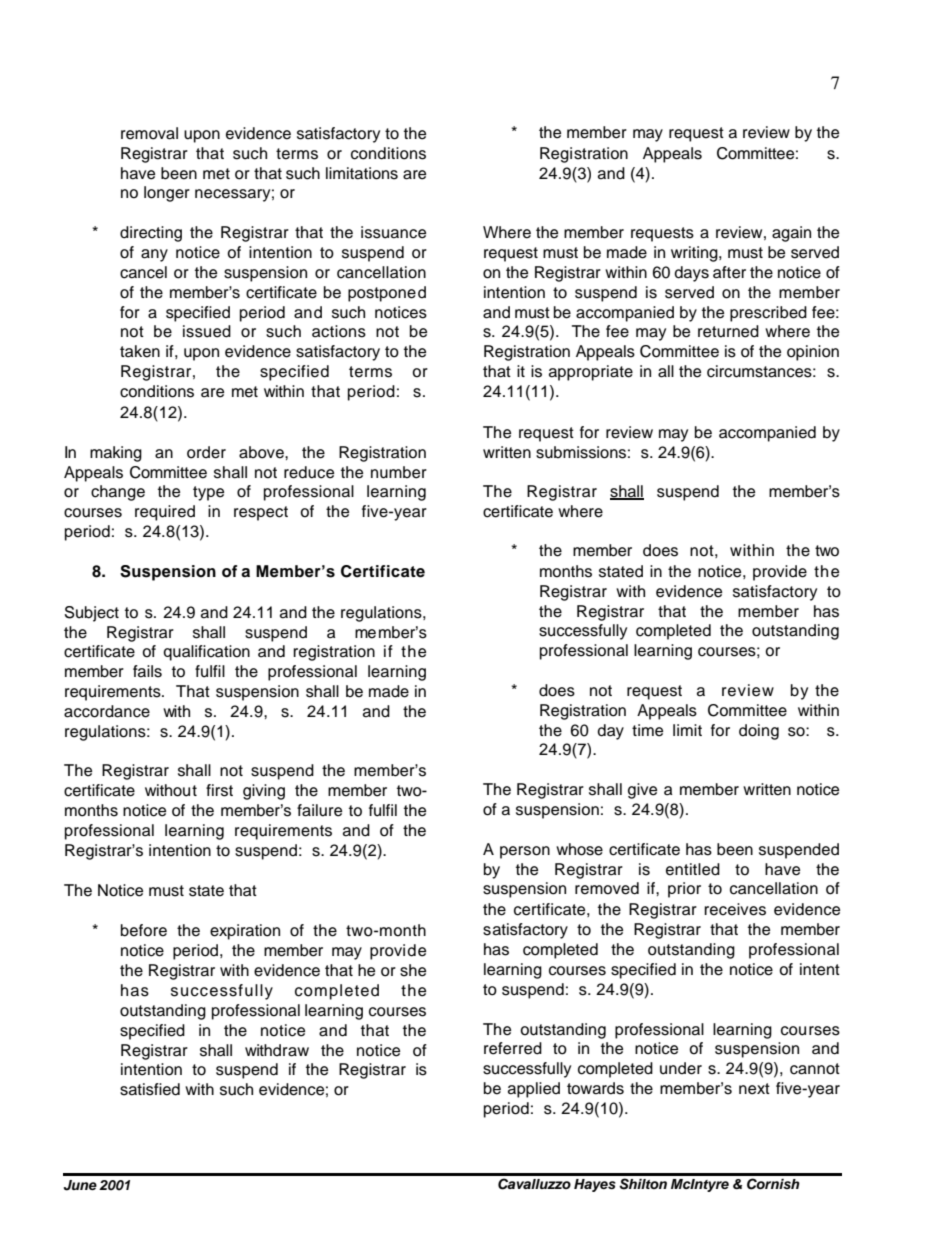  I want to click on time, so click(647, 730).
